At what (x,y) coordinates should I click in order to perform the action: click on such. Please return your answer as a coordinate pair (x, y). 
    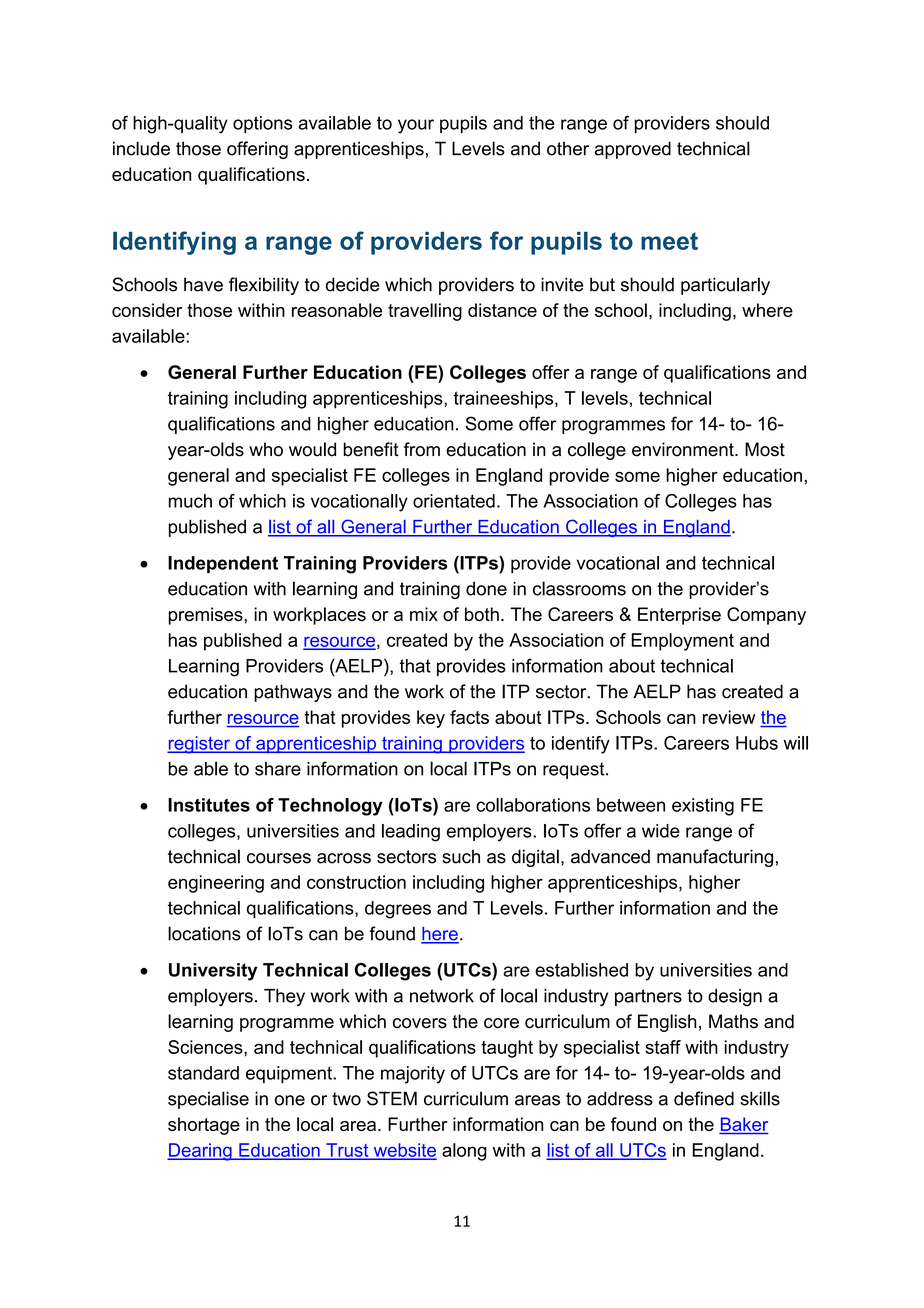
    Looking at the image, I should click on (461, 856).
